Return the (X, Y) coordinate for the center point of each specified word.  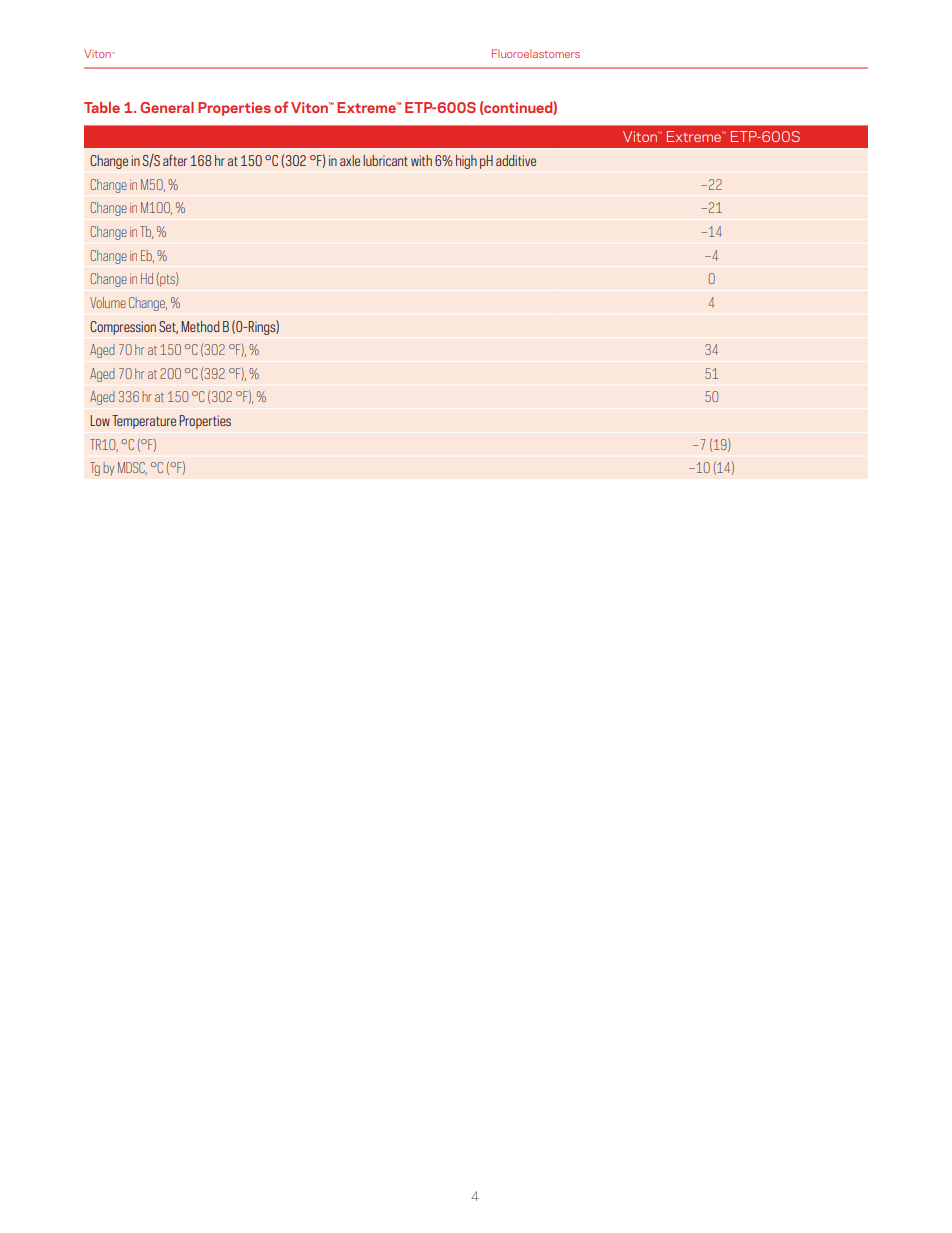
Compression (123, 328)
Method (200, 326)
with (421, 160)
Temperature (144, 422)
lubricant (385, 160)
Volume (108, 302)
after (175, 160)
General (167, 107)
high (466, 162)
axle (350, 160)
